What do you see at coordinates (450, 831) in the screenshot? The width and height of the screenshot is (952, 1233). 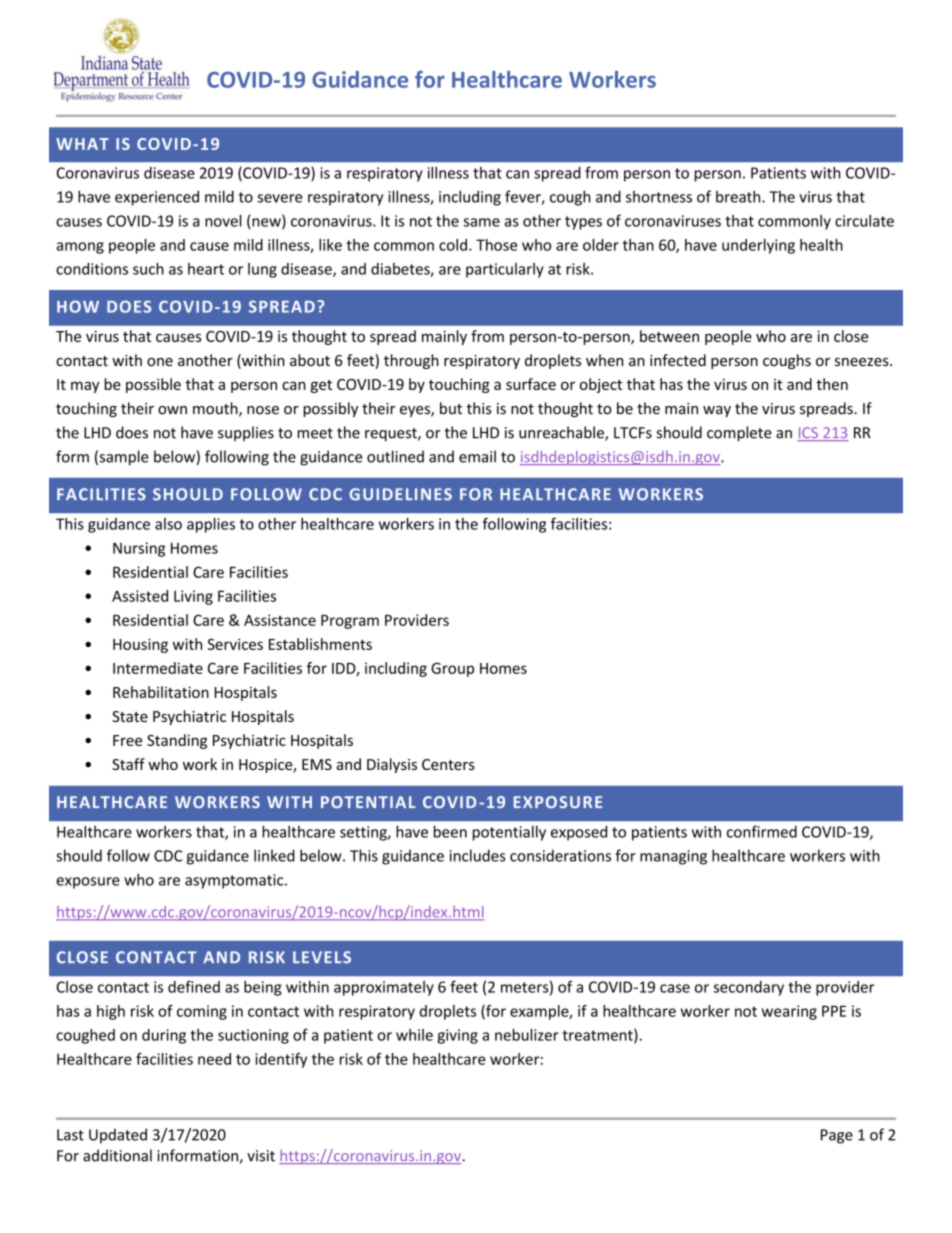 I see `been` at bounding box center [450, 831].
